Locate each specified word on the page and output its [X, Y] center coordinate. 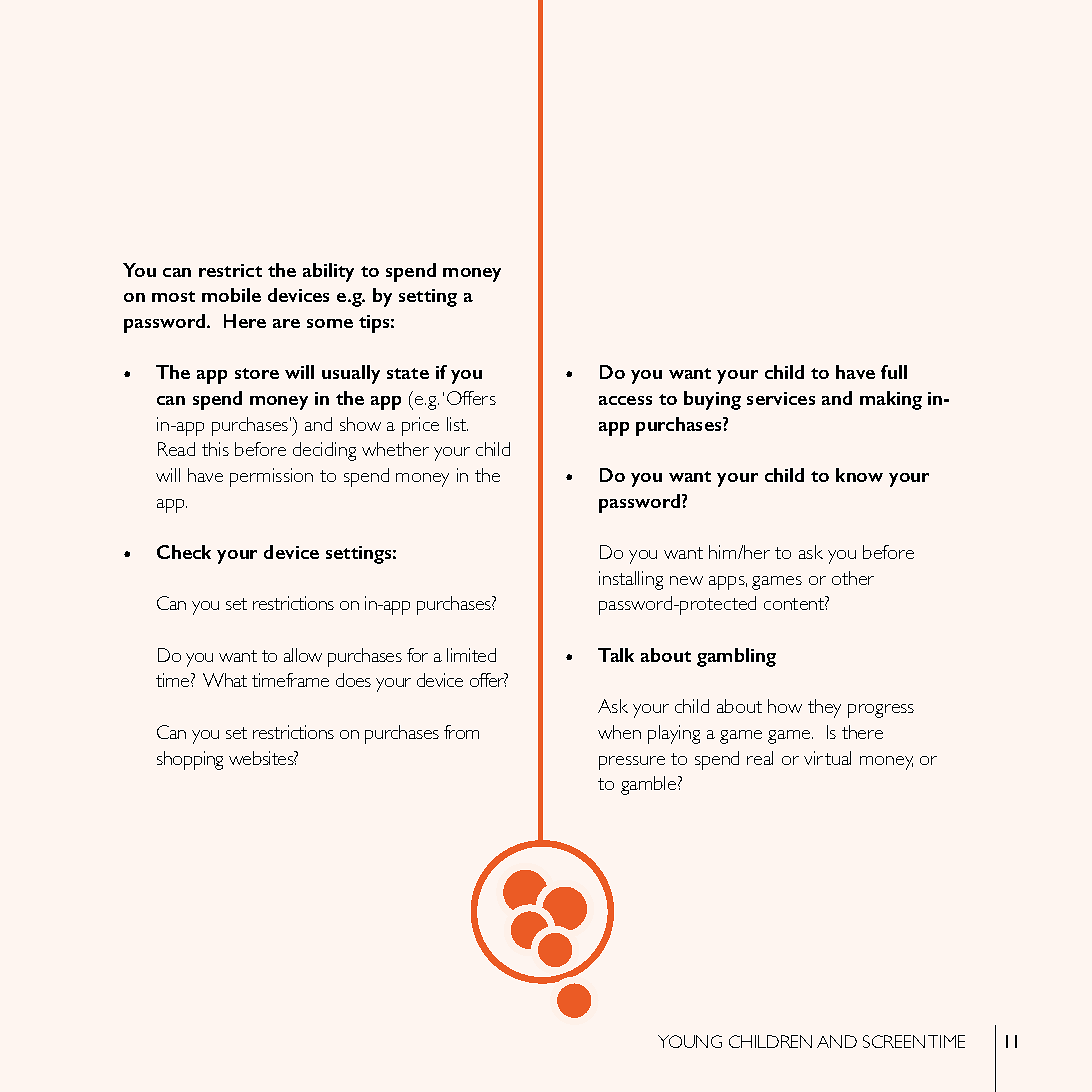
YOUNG [690, 1041]
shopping [190, 760]
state [408, 373]
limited [471, 655]
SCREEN [894, 1041]
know [859, 475]
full [894, 372]
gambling [736, 657]
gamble [650, 785]
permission [271, 477]
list [457, 424]
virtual [827, 758]
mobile [231, 295]
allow [303, 655]
